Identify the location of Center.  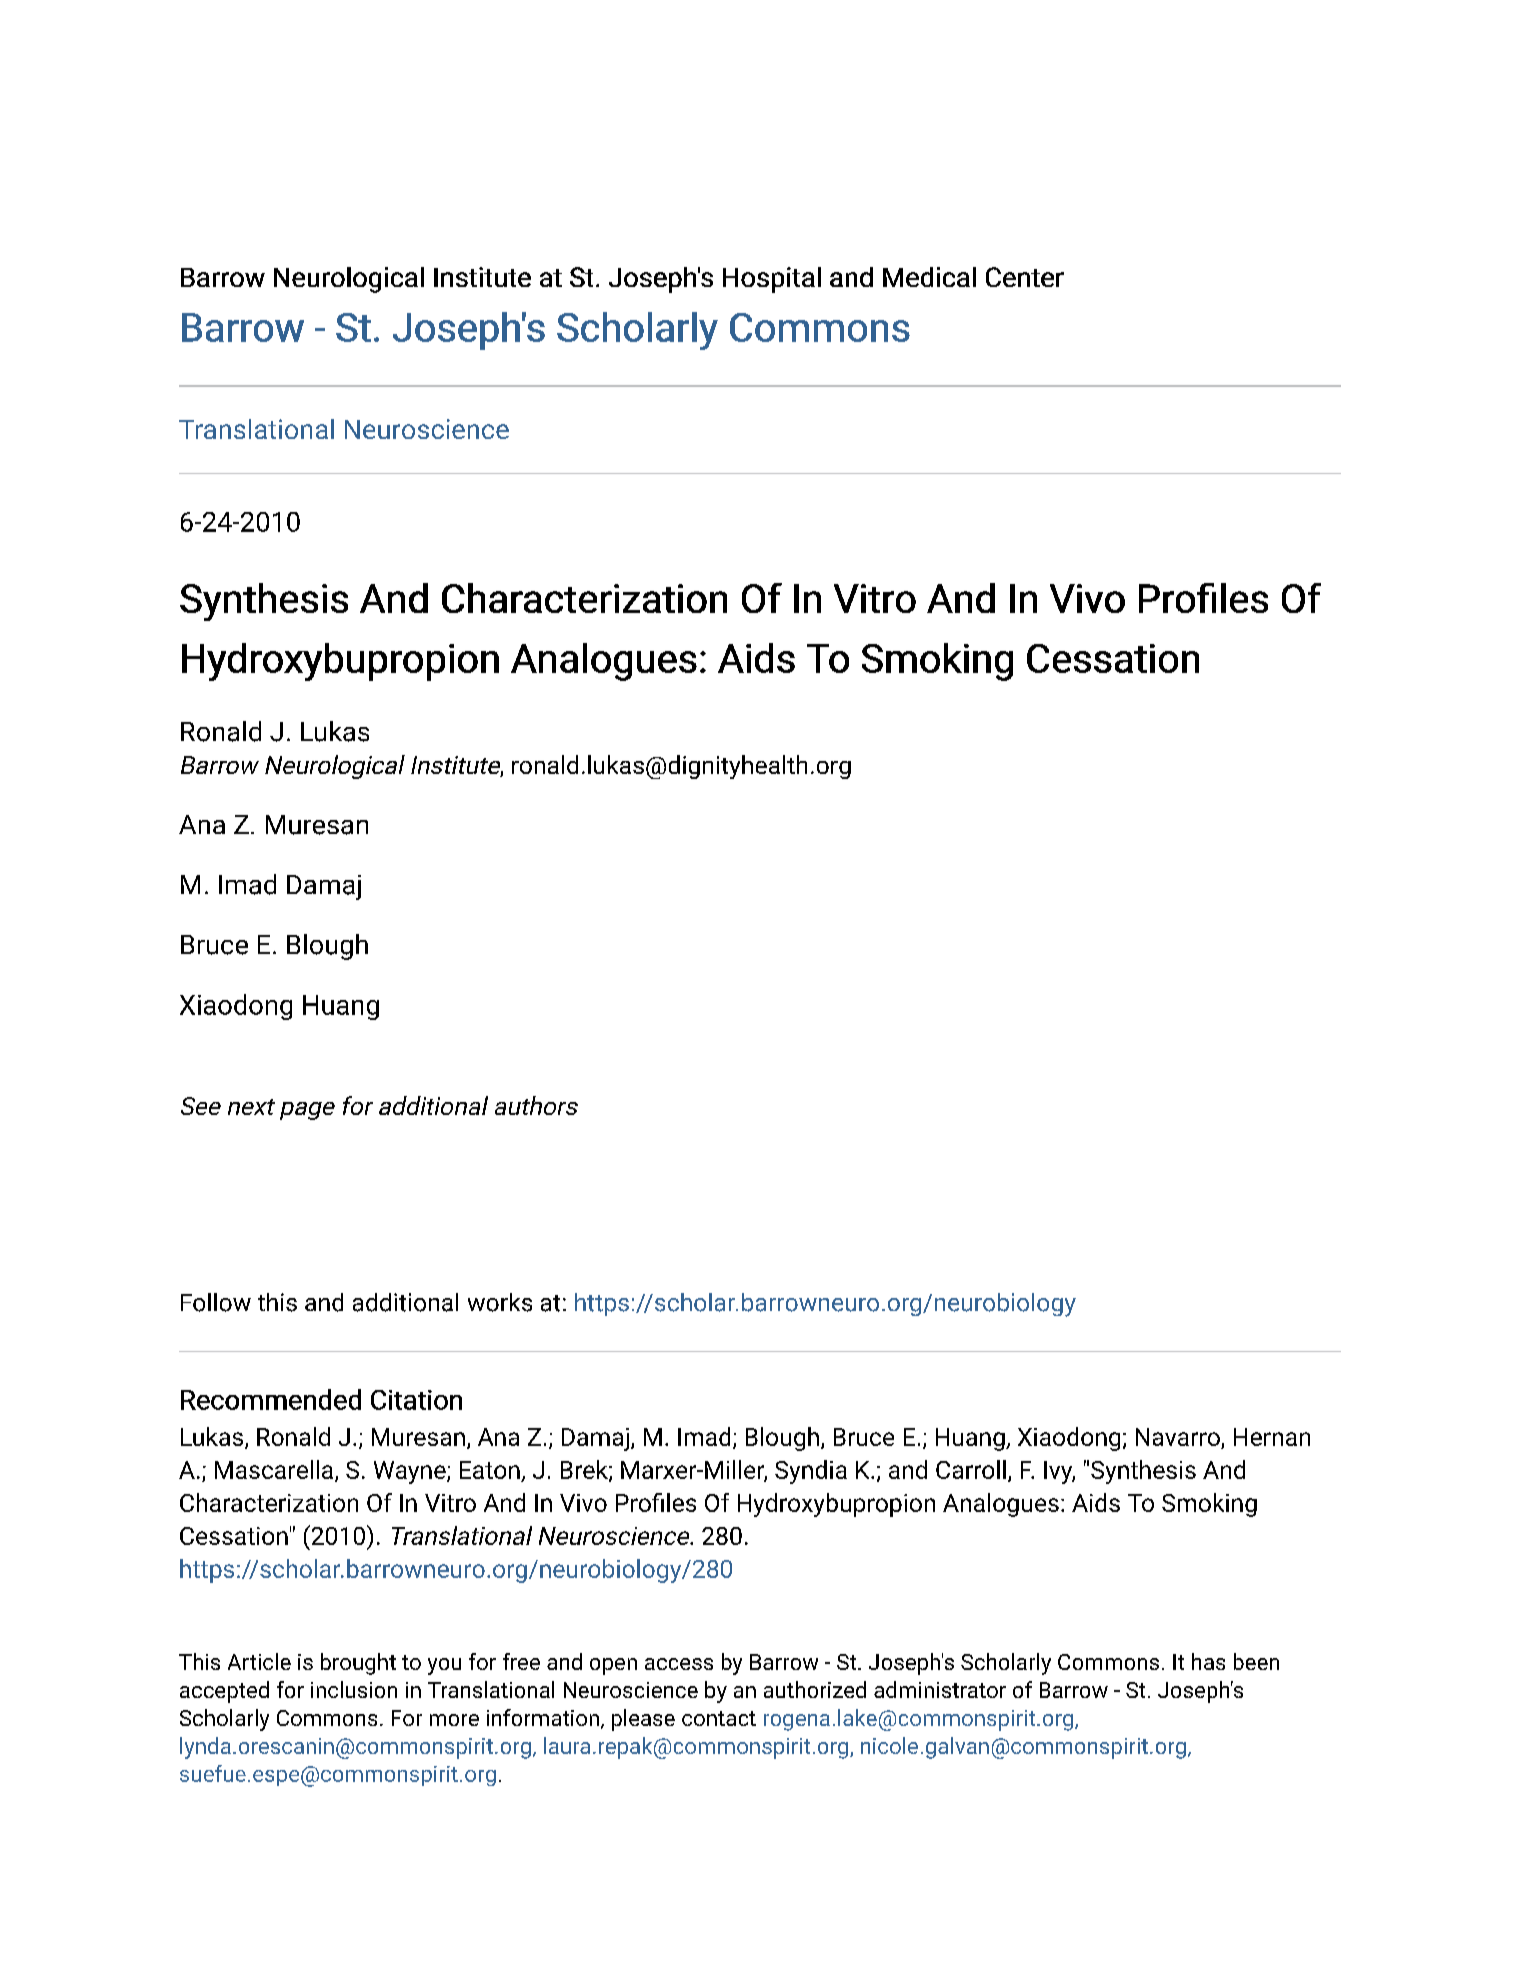
(1025, 277).
